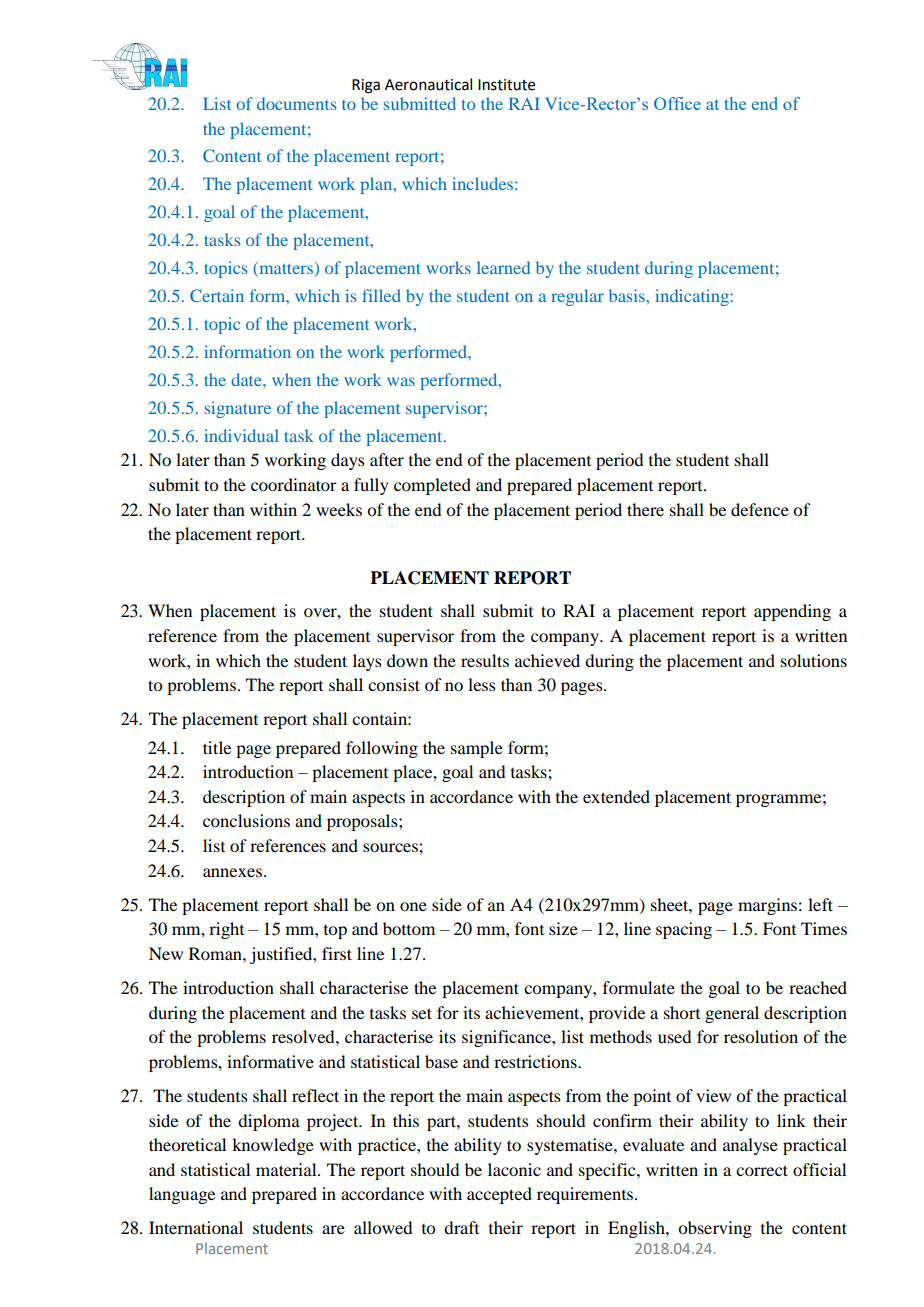 The width and height of the screenshot is (924, 1307). What do you see at coordinates (499, 1195) in the screenshot?
I see `accepted` at bounding box center [499, 1195].
